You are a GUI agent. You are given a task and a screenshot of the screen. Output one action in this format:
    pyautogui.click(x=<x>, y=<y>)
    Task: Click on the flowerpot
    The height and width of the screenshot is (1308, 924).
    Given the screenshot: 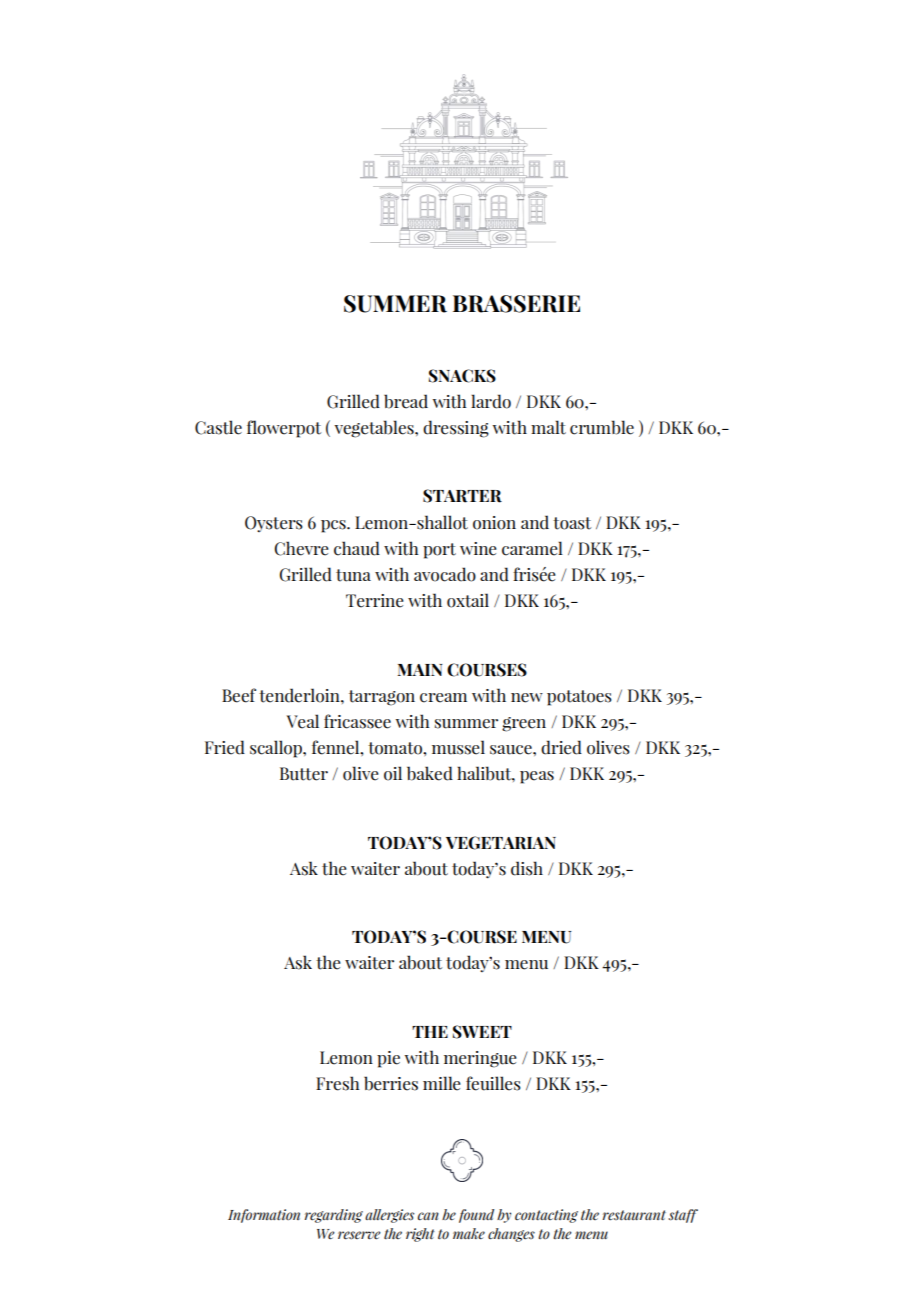 What is the action you would take?
    pyautogui.click(x=284, y=429)
